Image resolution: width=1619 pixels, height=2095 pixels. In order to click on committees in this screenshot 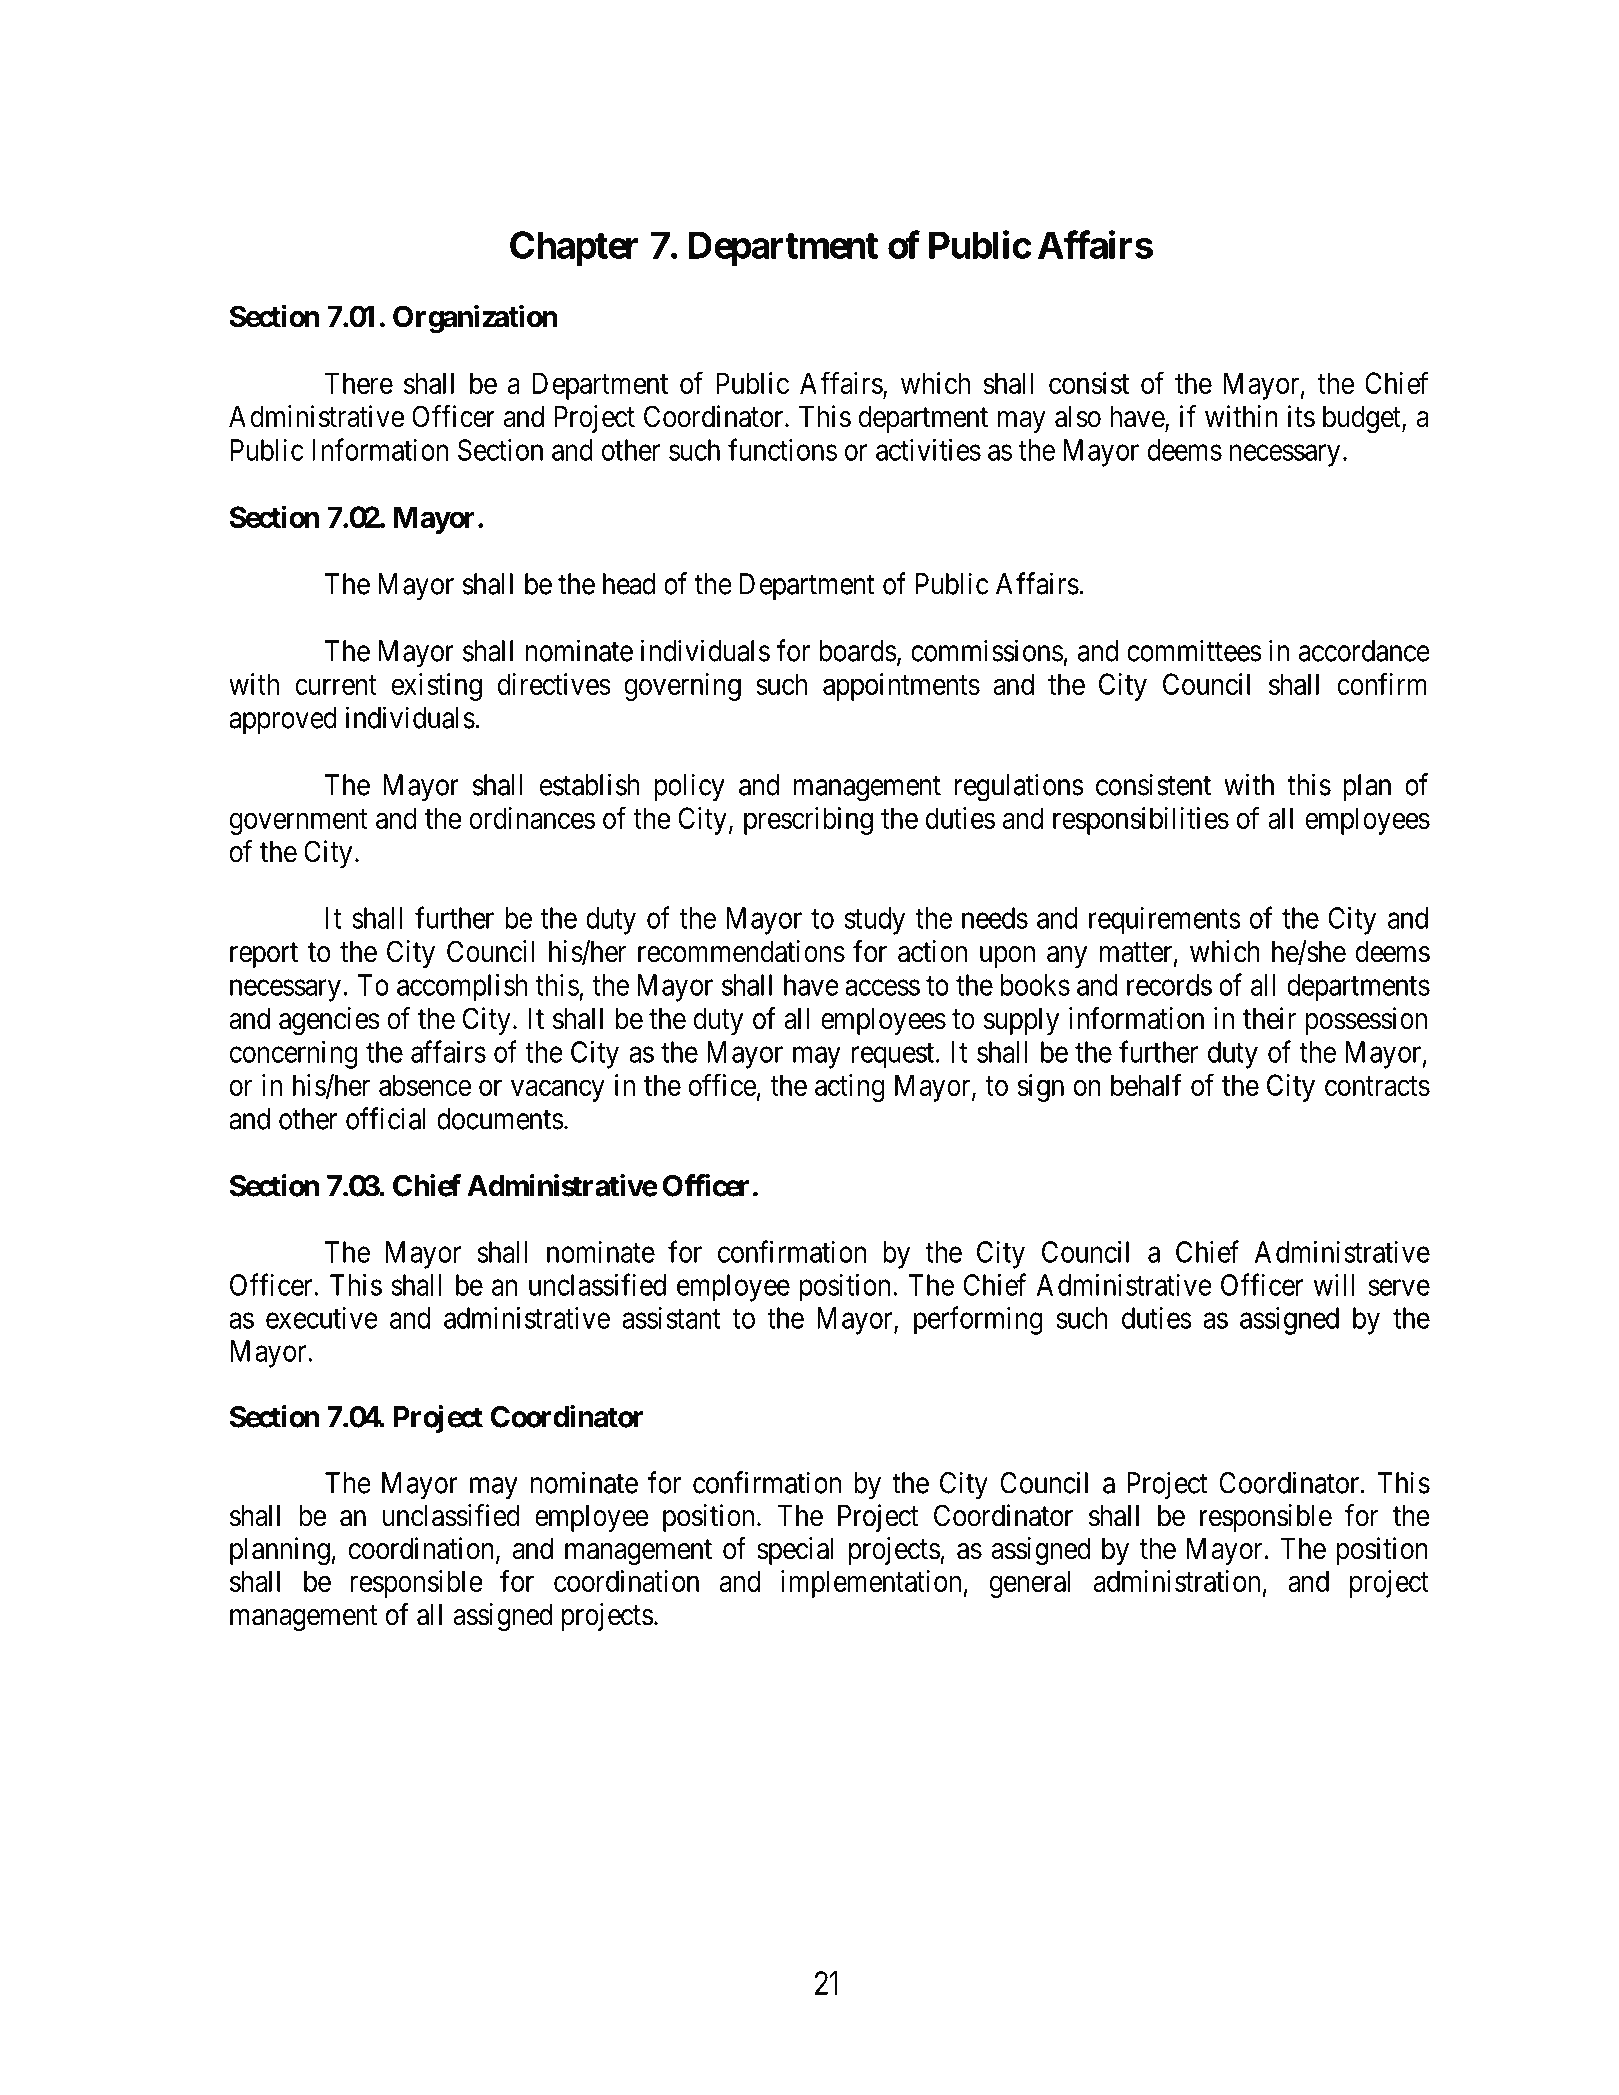, I will do `click(1194, 650)`.
